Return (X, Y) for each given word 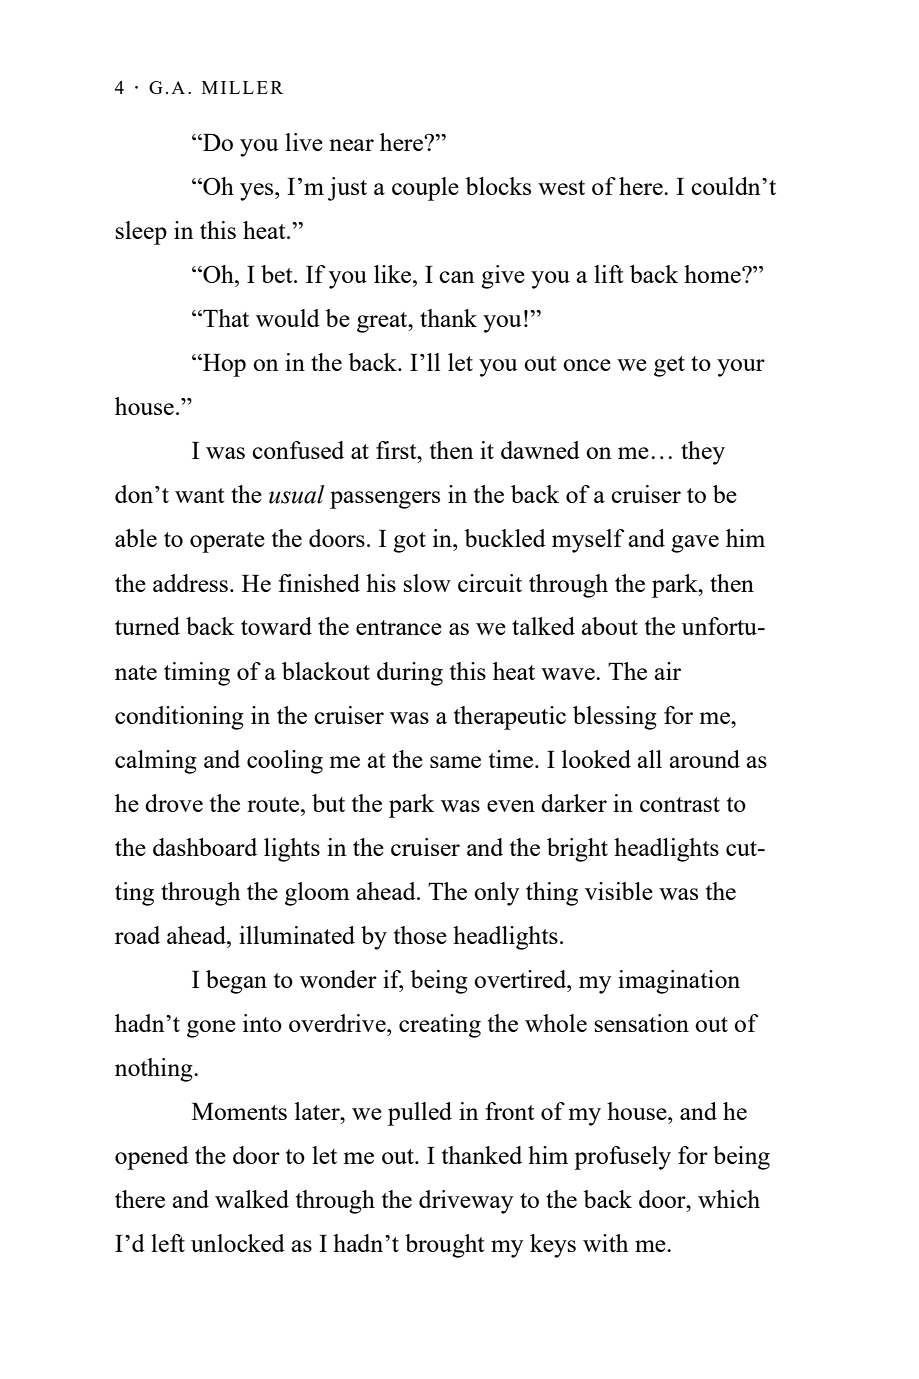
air (668, 671)
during (410, 674)
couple (425, 189)
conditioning (179, 718)
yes (258, 192)
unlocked (238, 1243)
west (561, 187)
